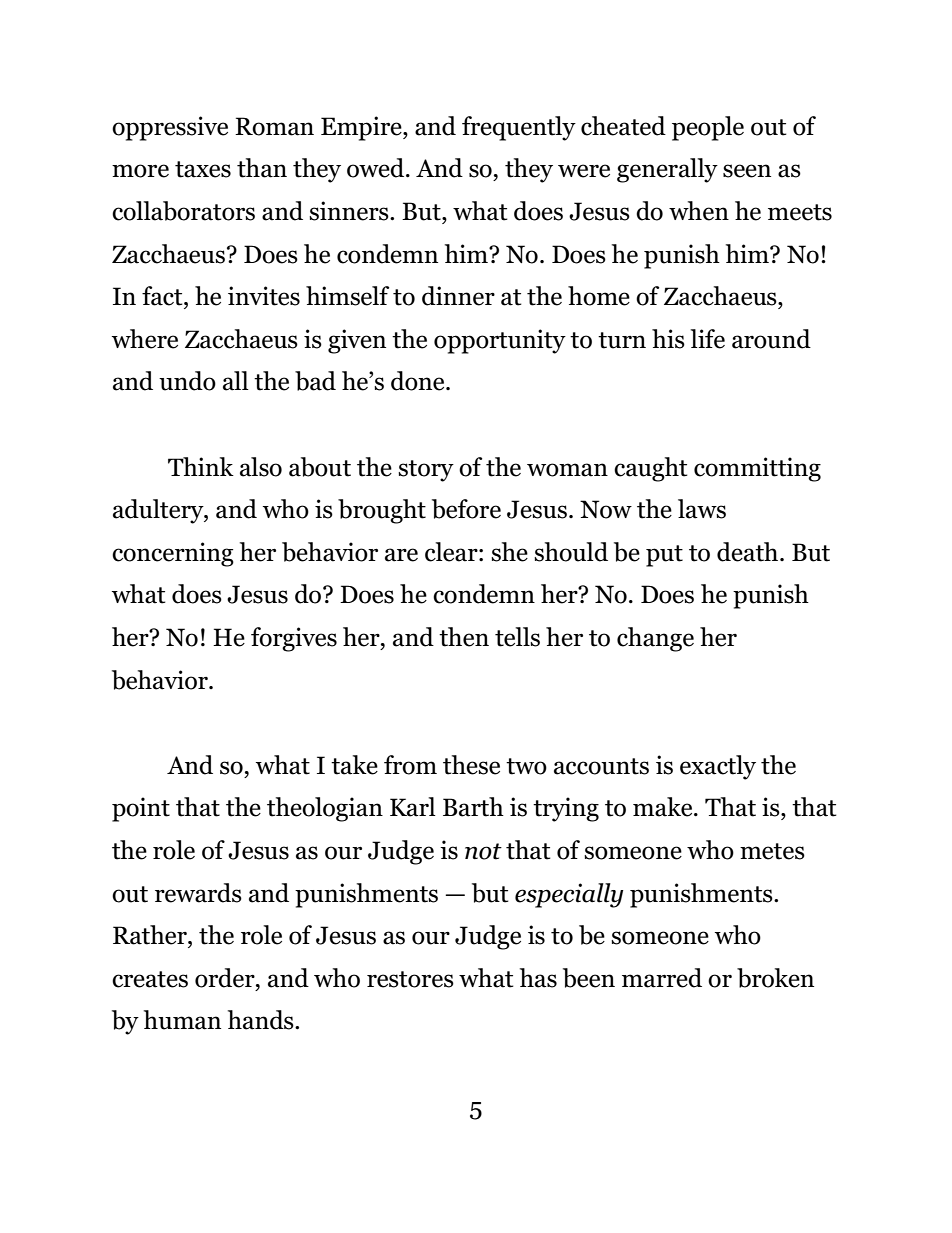 The width and height of the screenshot is (952, 1233). I want to click on she, so click(509, 552).
